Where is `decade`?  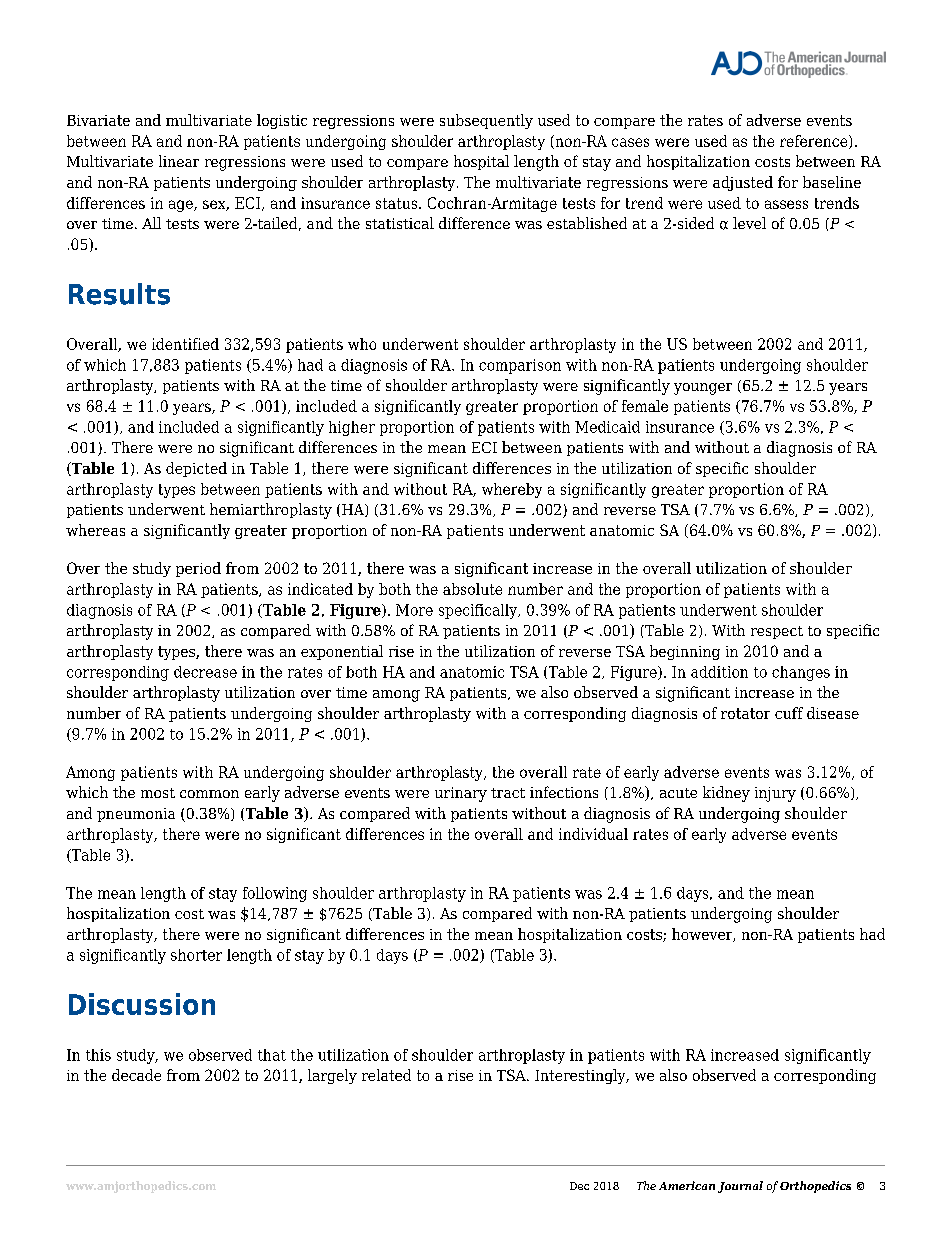
decade is located at coordinates (136, 1075).
